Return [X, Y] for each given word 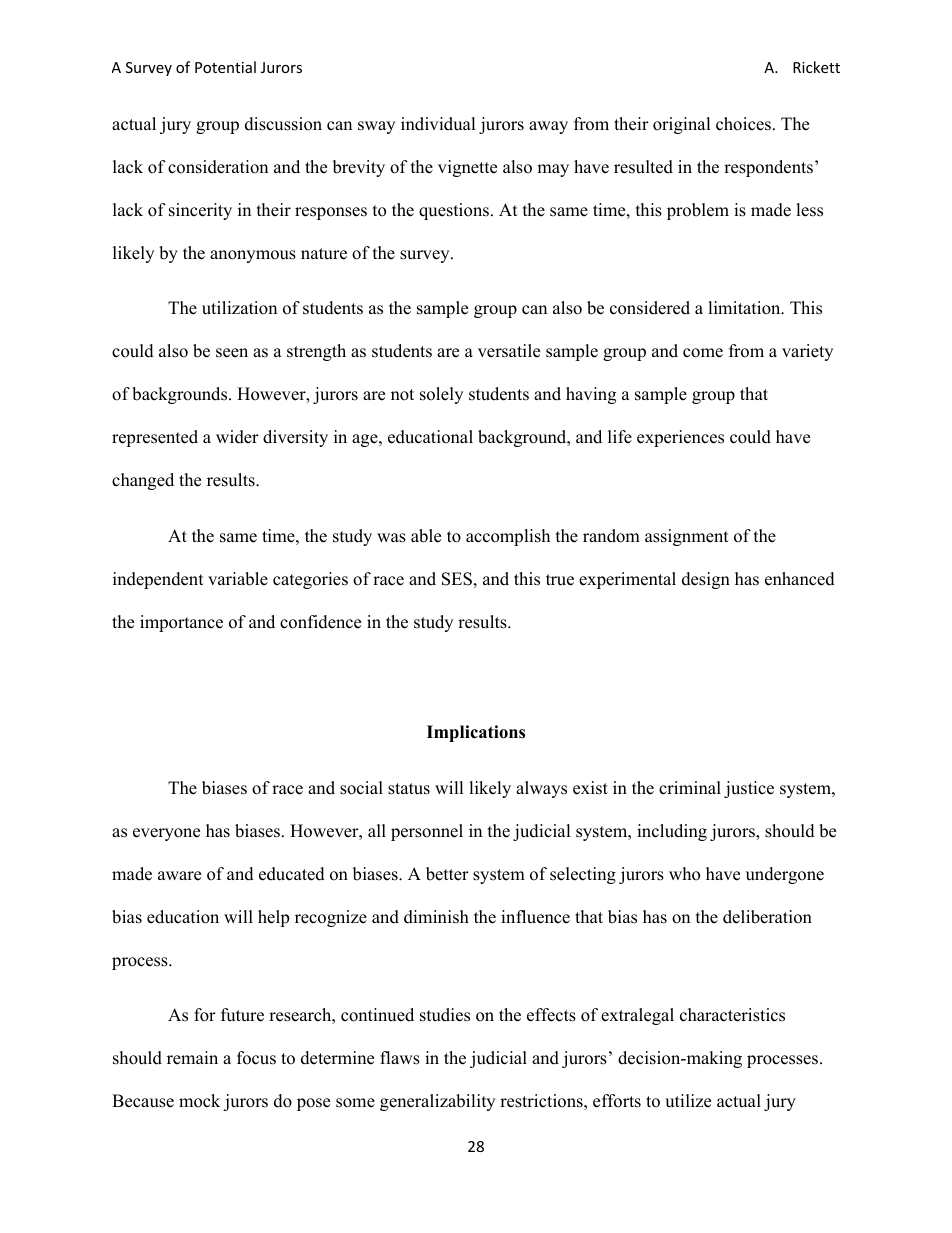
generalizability [437, 1102]
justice [749, 789]
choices [743, 124]
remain [192, 1058]
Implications [476, 733]
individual [438, 124]
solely [441, 395]
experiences [680, 438]
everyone [166, 834]
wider [237, 437]
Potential [225, 67]
